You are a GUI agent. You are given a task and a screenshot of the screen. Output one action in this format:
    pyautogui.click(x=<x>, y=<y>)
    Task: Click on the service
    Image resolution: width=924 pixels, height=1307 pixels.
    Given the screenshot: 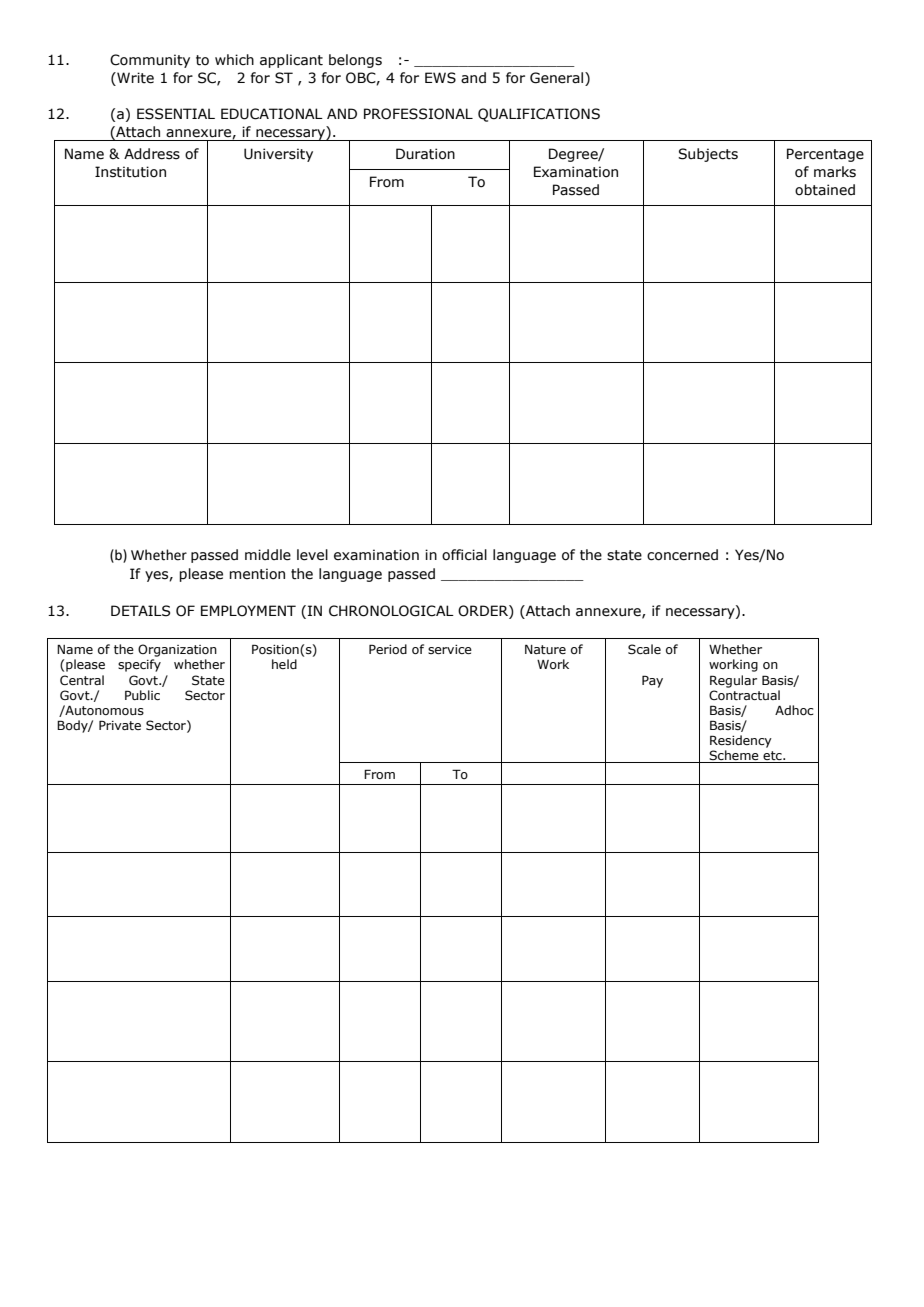 What is the action you would take?
    pyautogui.click(x=450, y=649)
